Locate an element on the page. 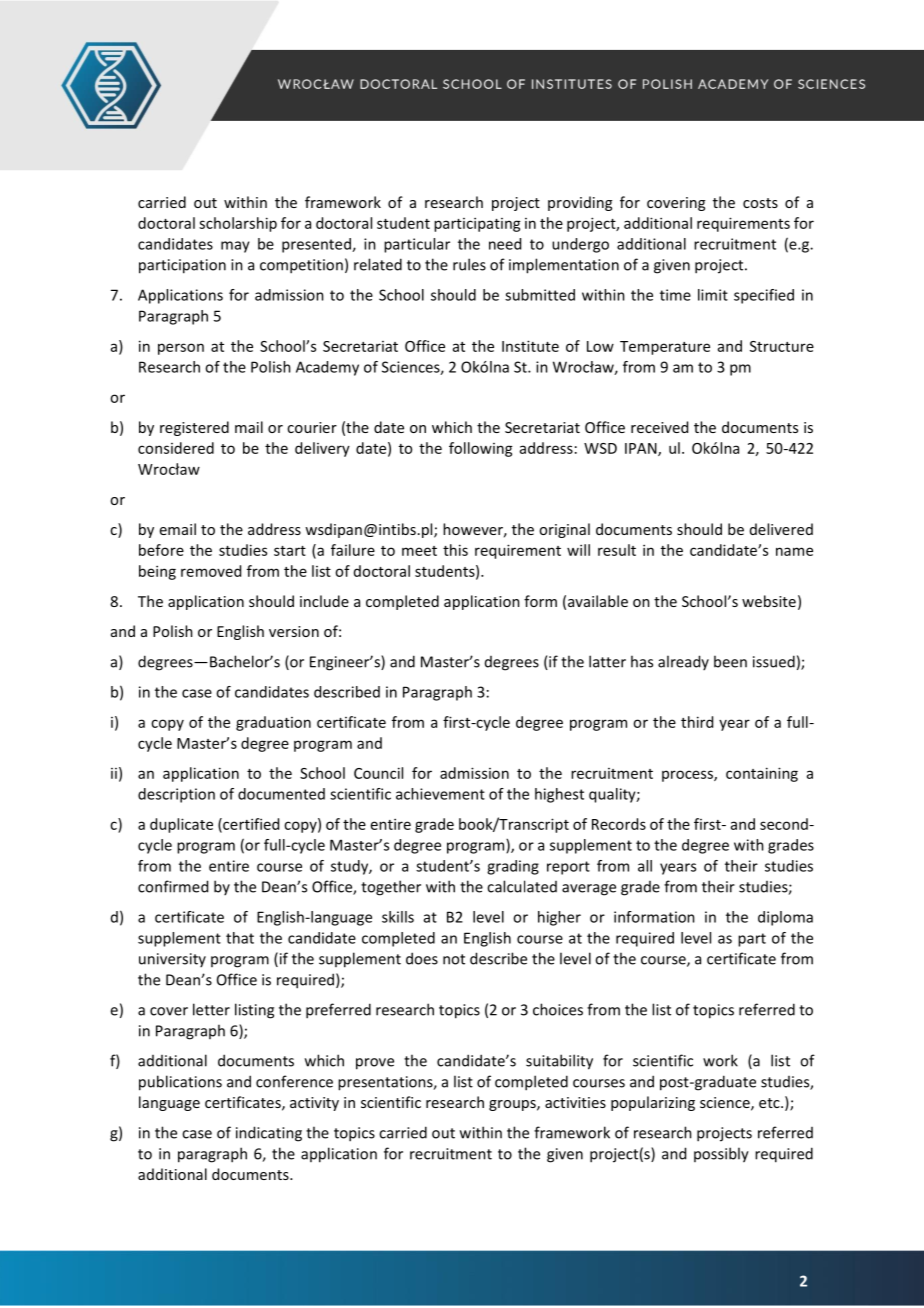  indicating is located at coordinates (269, 1134).
